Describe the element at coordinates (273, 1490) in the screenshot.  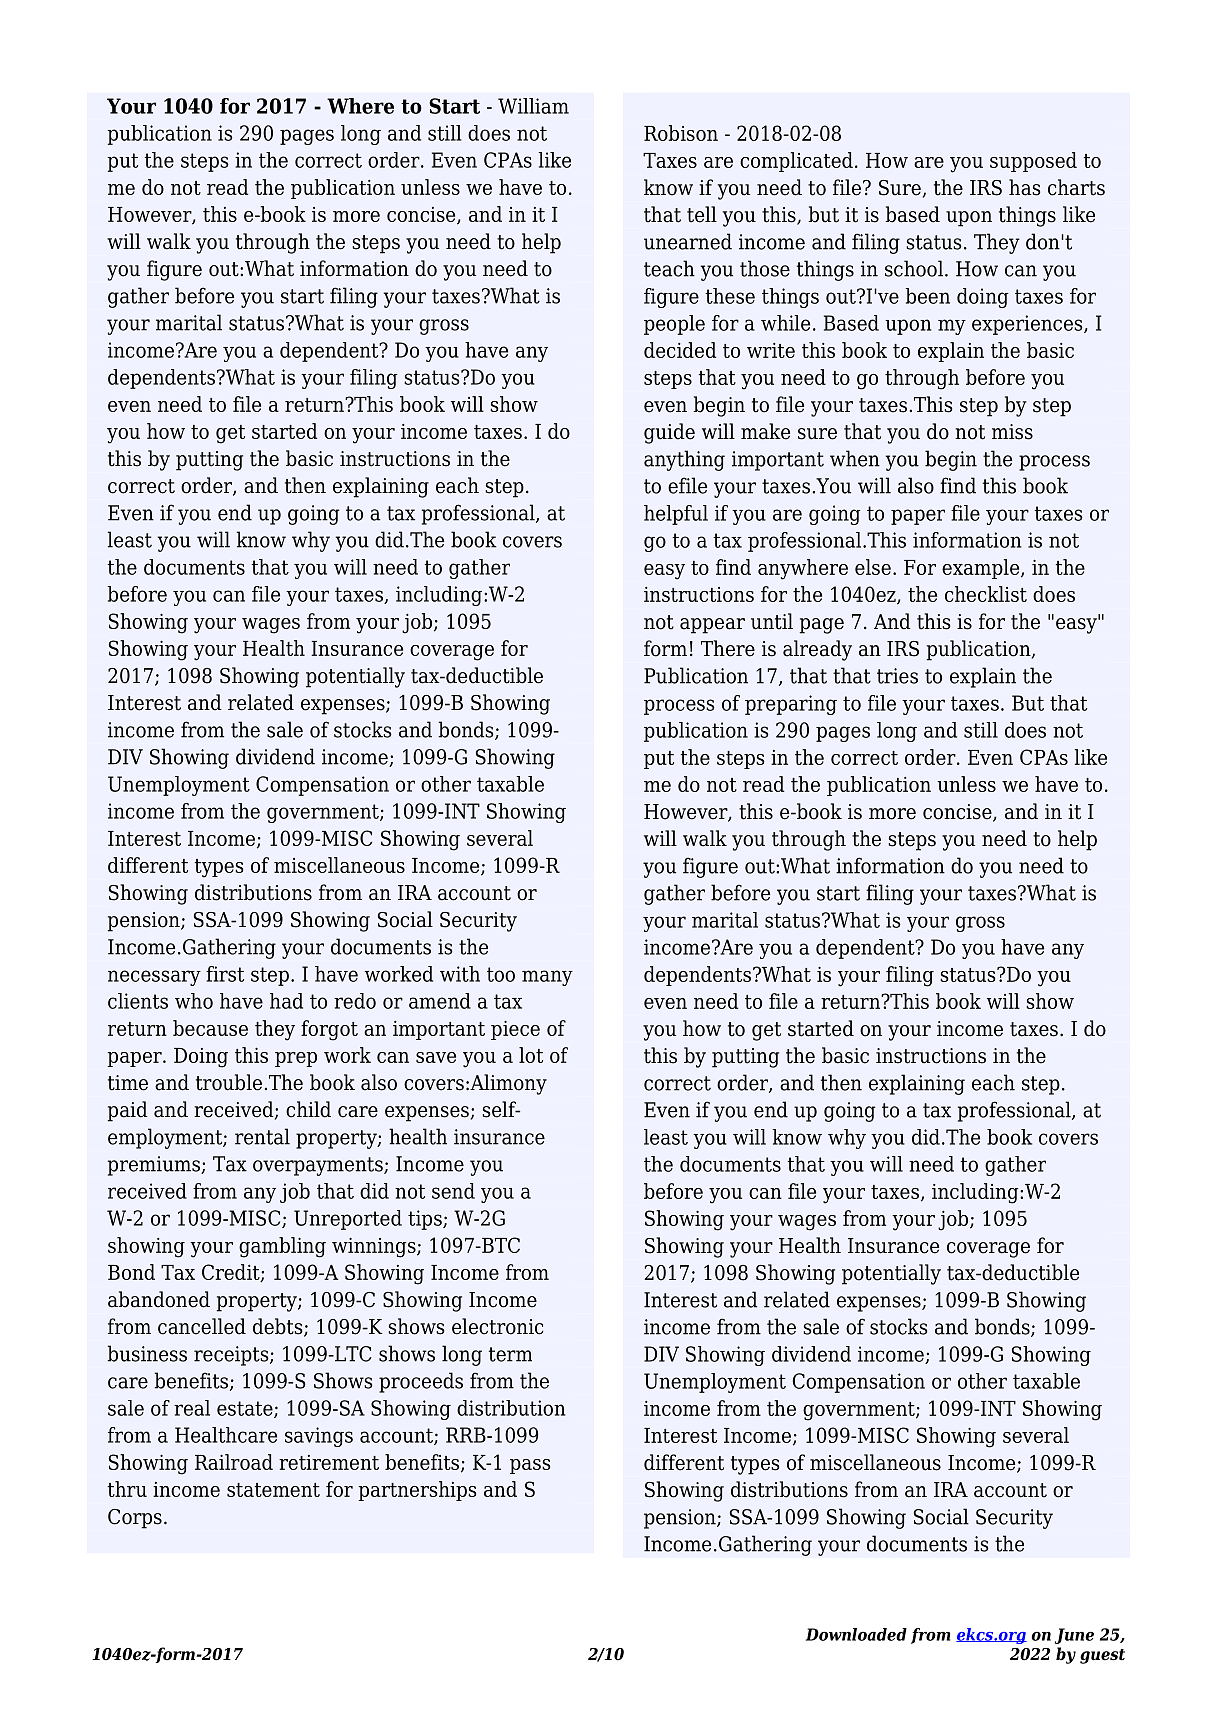
I see `statement` at that location.
